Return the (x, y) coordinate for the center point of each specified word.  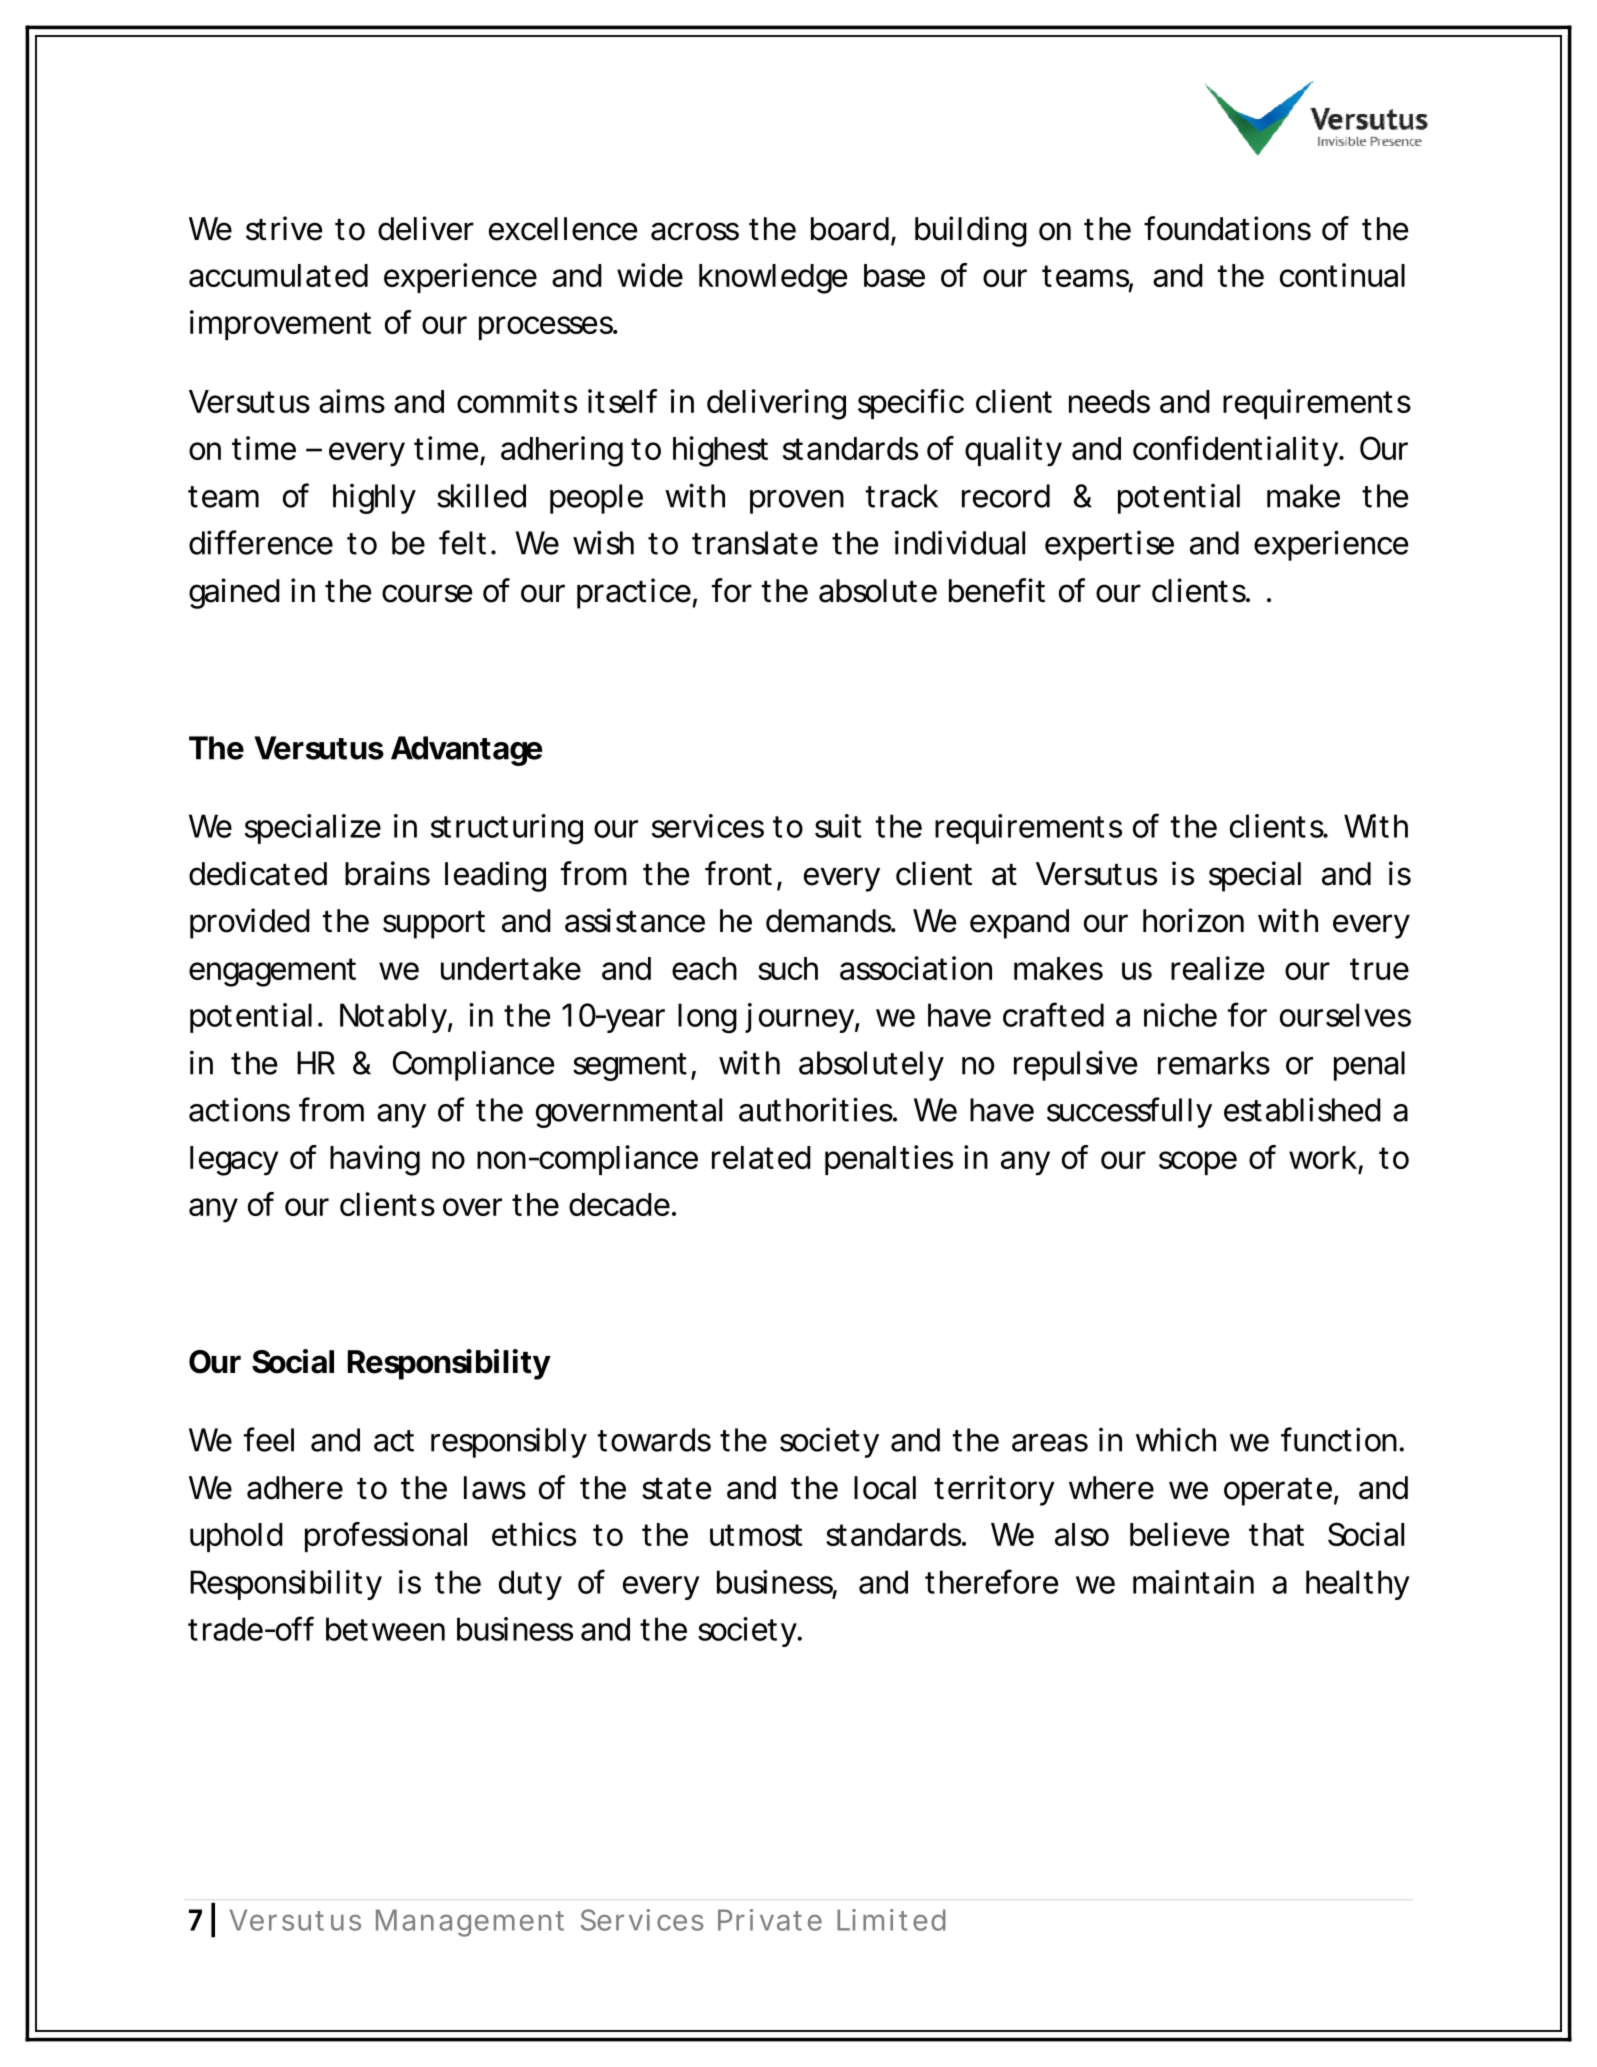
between (385, 1629)
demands (830, 921)
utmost (756, 1535)
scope (1198, 1163)
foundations (1227, 228)
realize (1217, 968)
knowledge (773, 279)
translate (755, 543)
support (434, 925)
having (375, 1160)
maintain (1193, 1582)
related (761, 1157)
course (427, 593)
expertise (1109, 546)
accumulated (278, 275)
